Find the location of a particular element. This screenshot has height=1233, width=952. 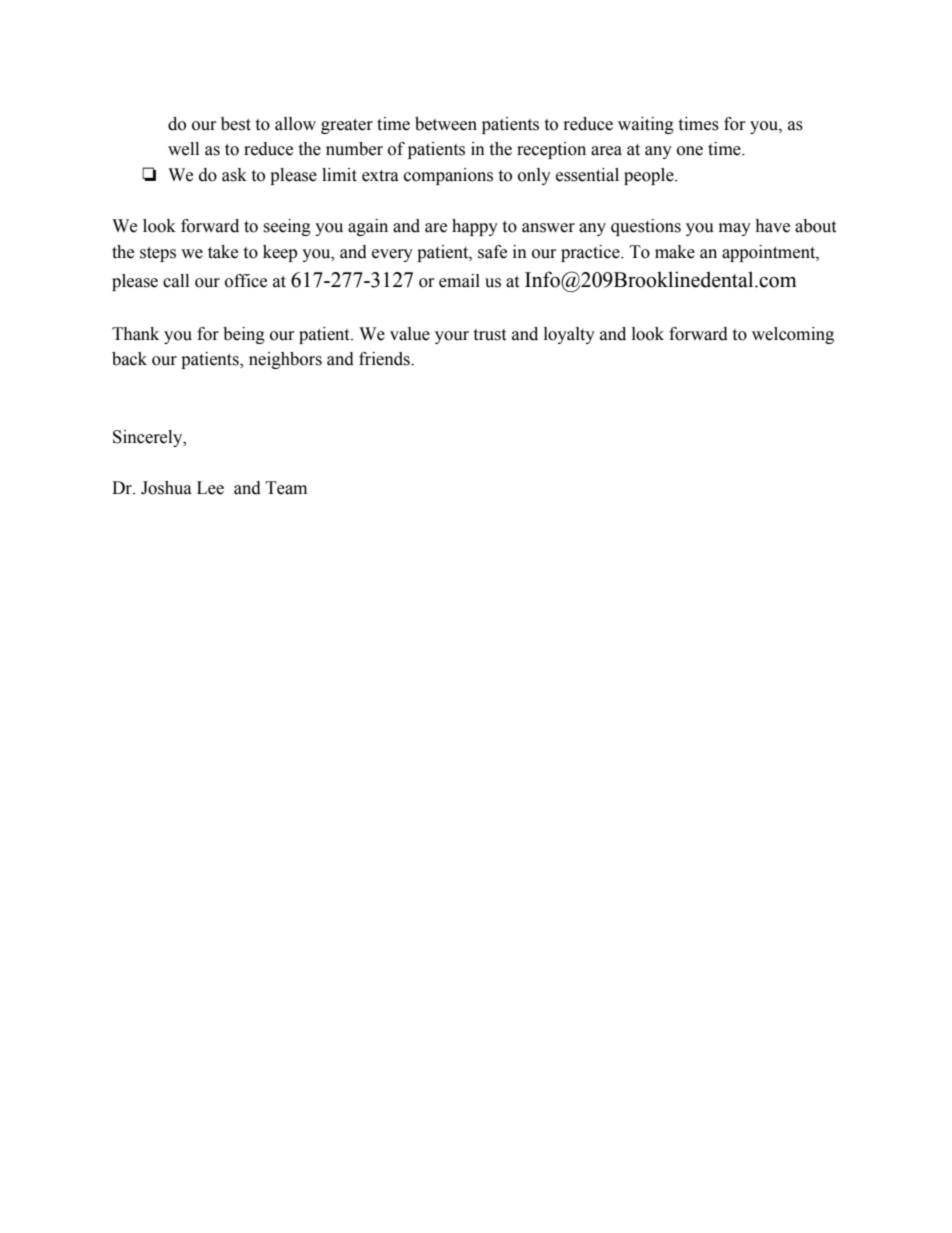

may is located at coordinates (735, 229).
